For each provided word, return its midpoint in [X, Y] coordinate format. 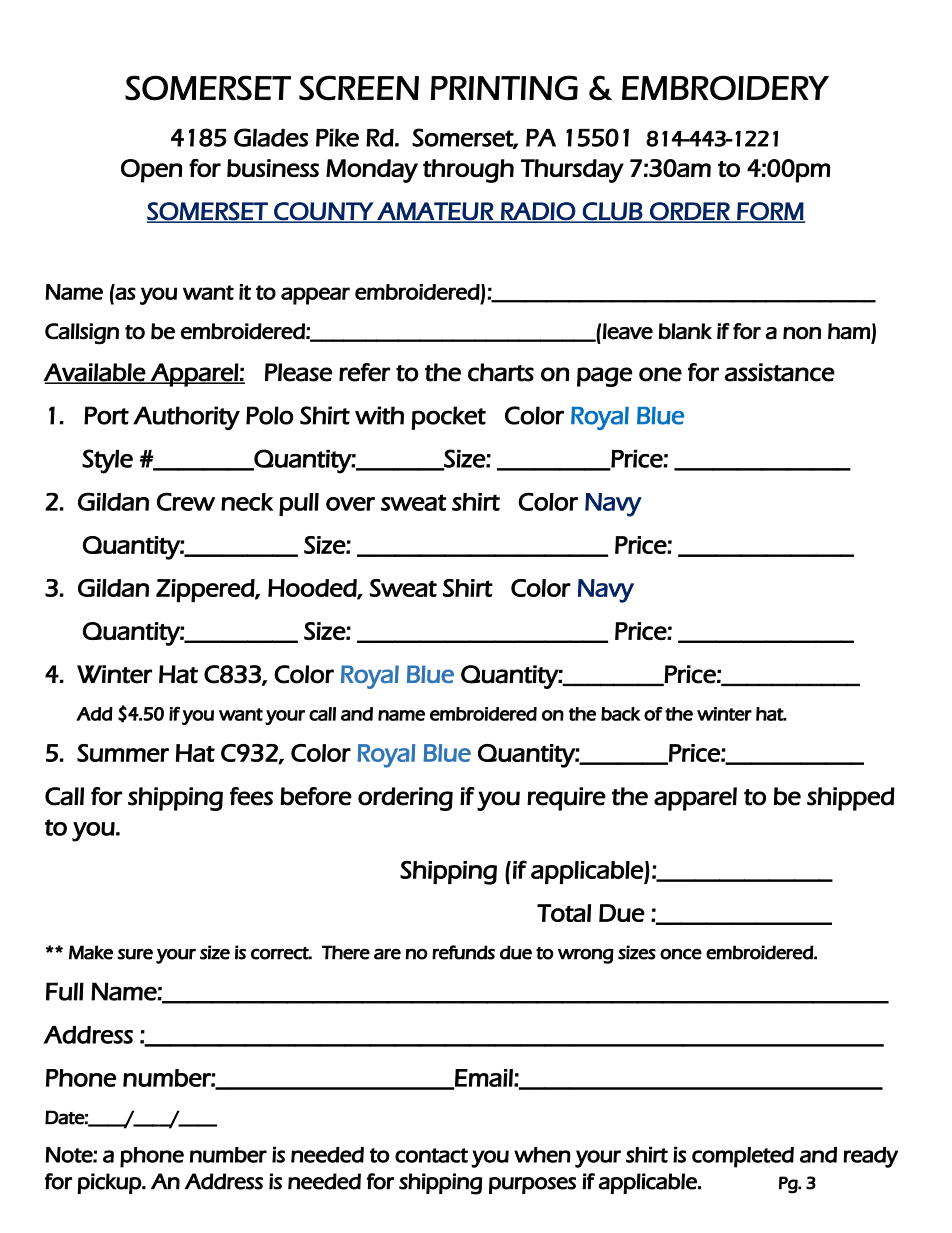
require [566, 799]
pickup [110, 1183]
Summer [123, 753]
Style [107, 461]
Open [151, 171]
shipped [851, 799]
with [379, 415]
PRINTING [504, 88]
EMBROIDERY [725, 88]
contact [431, 1155]
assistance [780, 372]
